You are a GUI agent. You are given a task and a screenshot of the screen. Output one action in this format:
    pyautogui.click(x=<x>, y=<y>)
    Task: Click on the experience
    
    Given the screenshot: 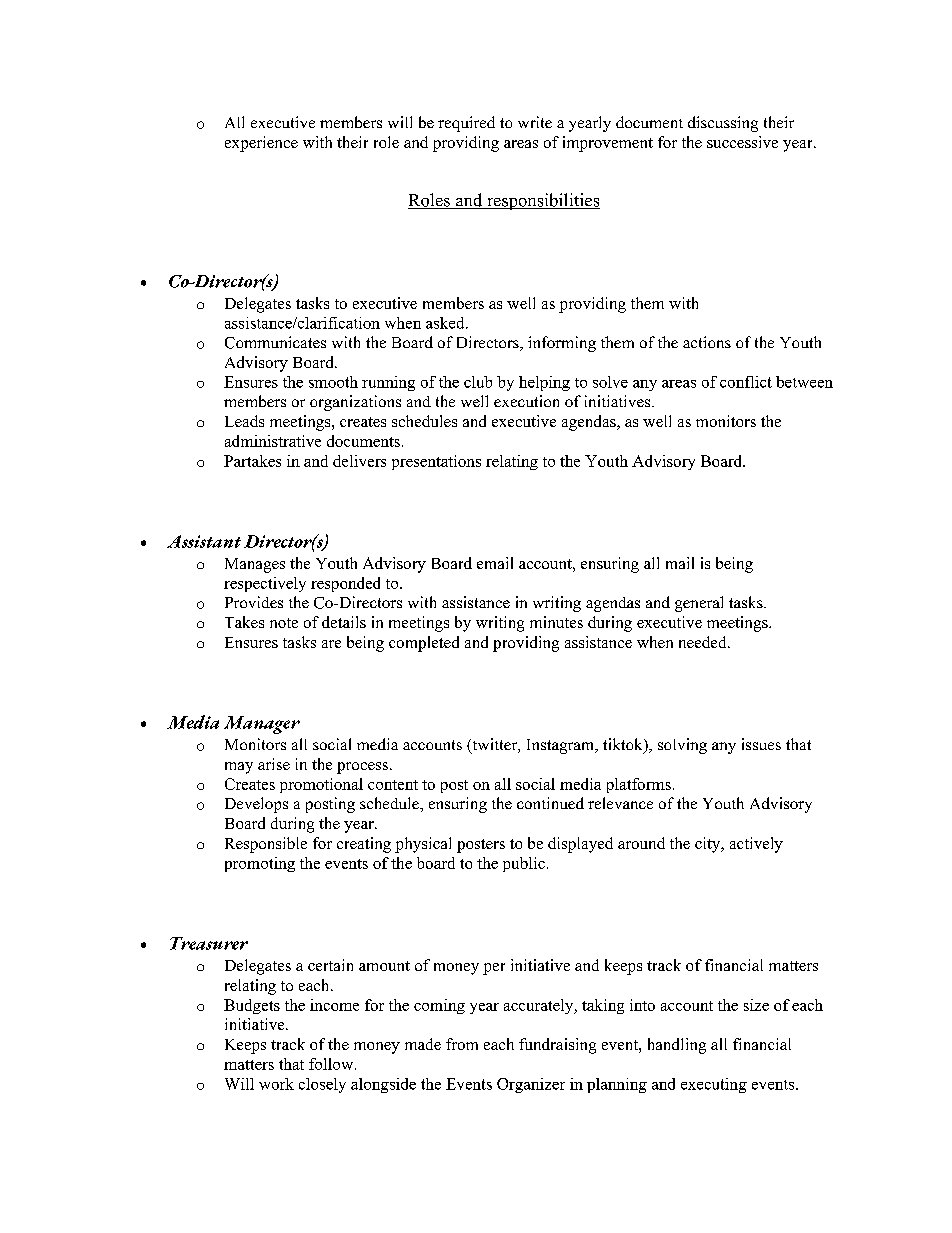 What is the action you would take?
    pyautogui.click(x=261, y=144)
